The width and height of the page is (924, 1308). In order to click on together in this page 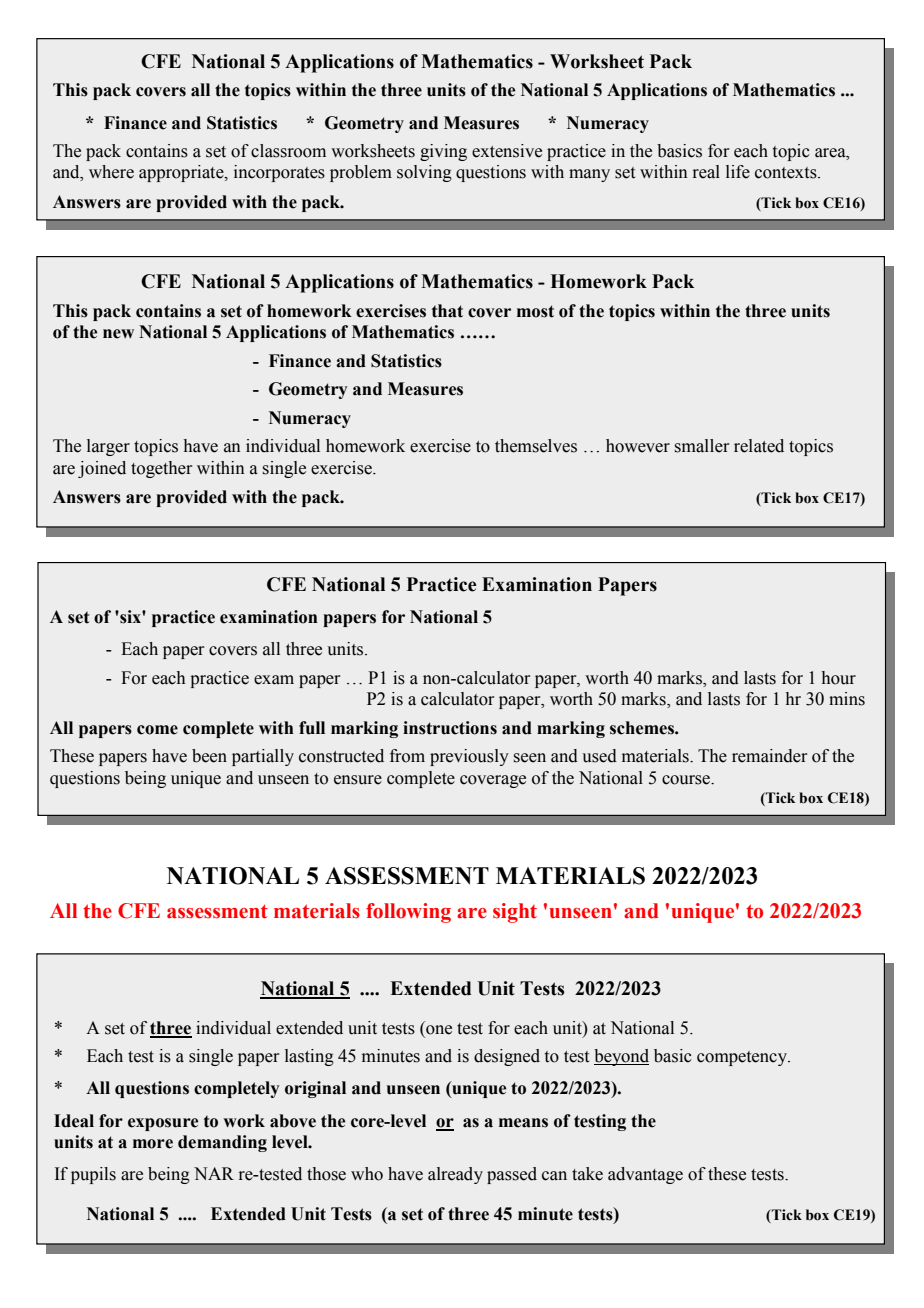, I will do `click(161, 469)`.
